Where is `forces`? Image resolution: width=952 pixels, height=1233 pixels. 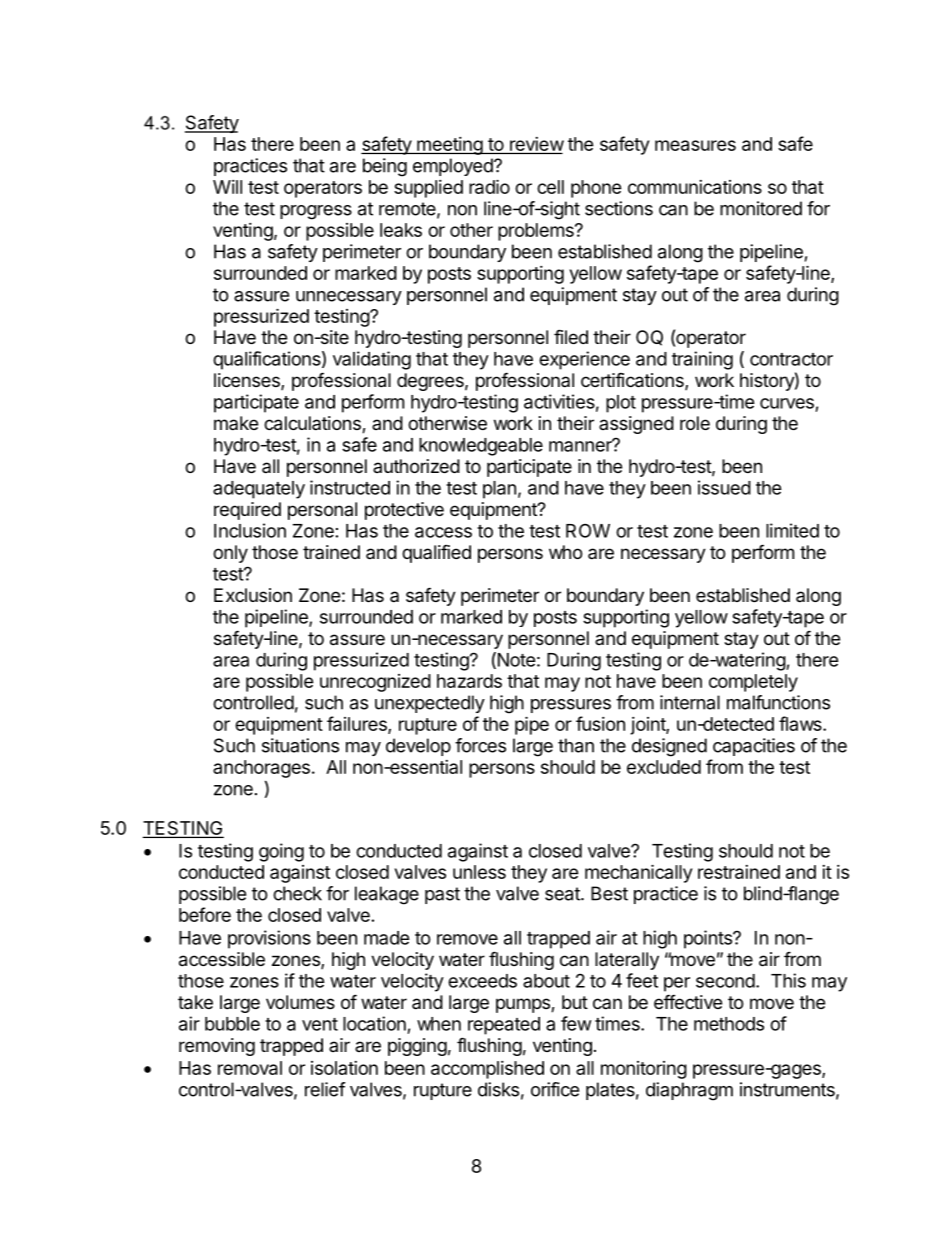
forces is located at coordinates (480, 745).
